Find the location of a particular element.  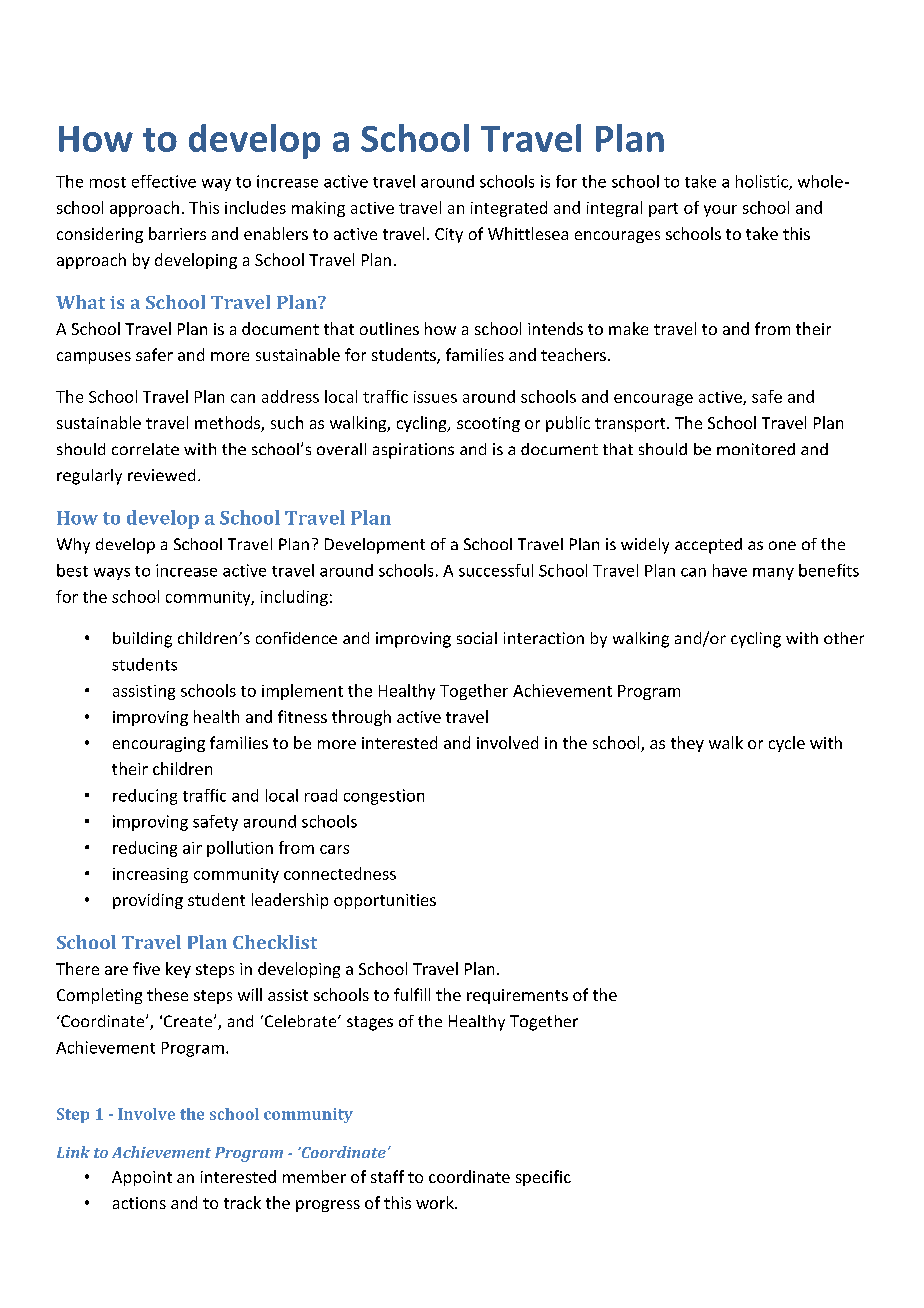

City is located at coordinates (449, 235).
